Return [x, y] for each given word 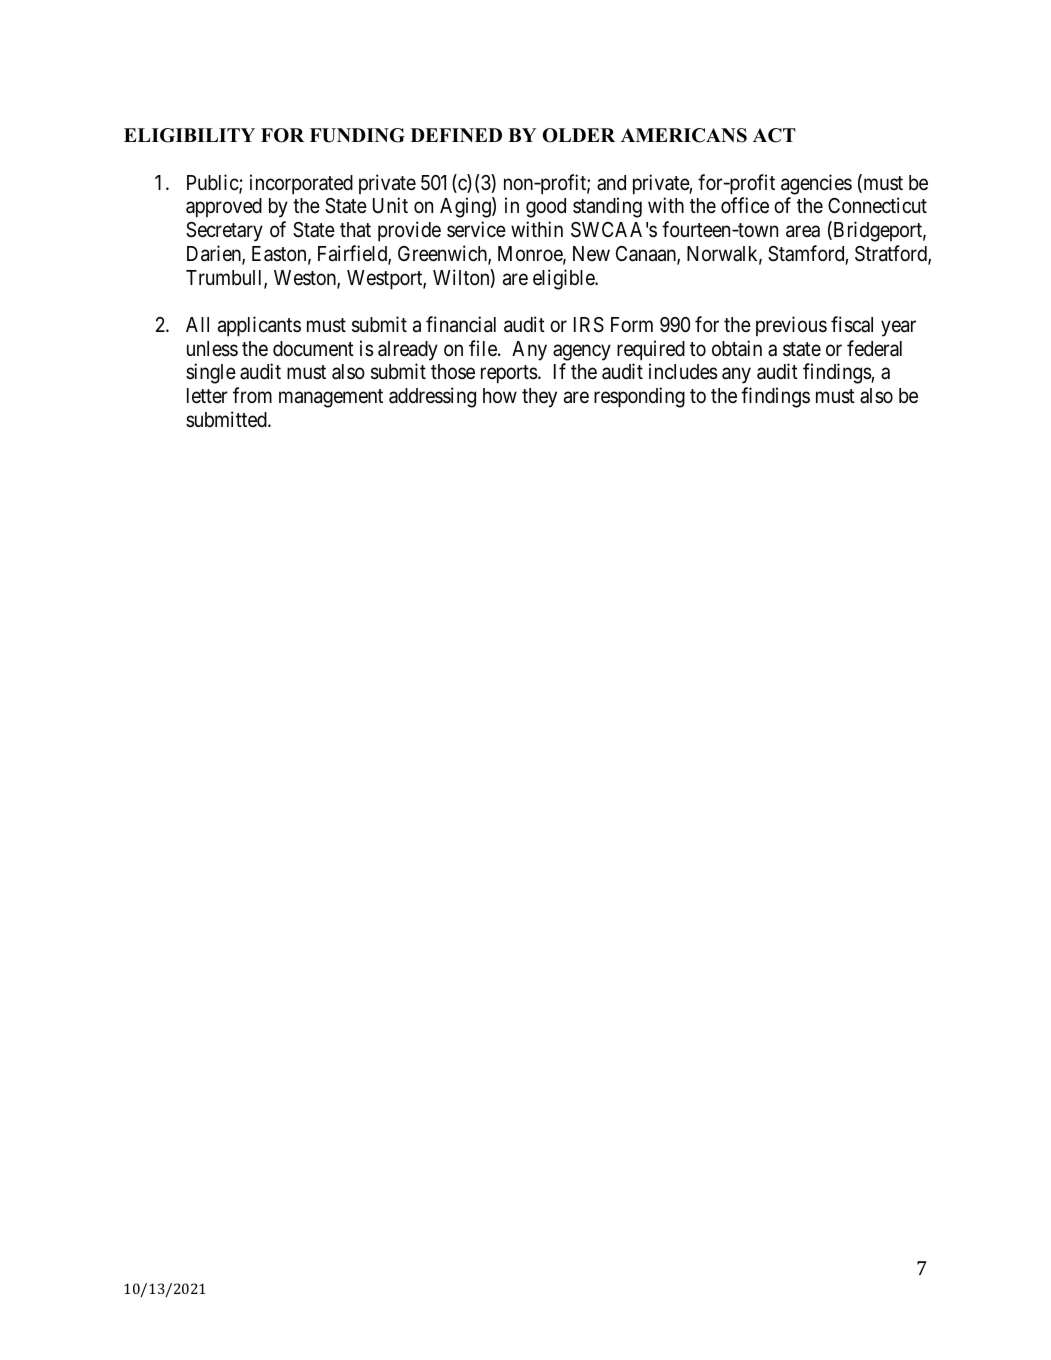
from [252, 395]
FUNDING [357, 135]
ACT [774, 135]
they [539, 398]
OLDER [579, 135]
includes [683, 371]
